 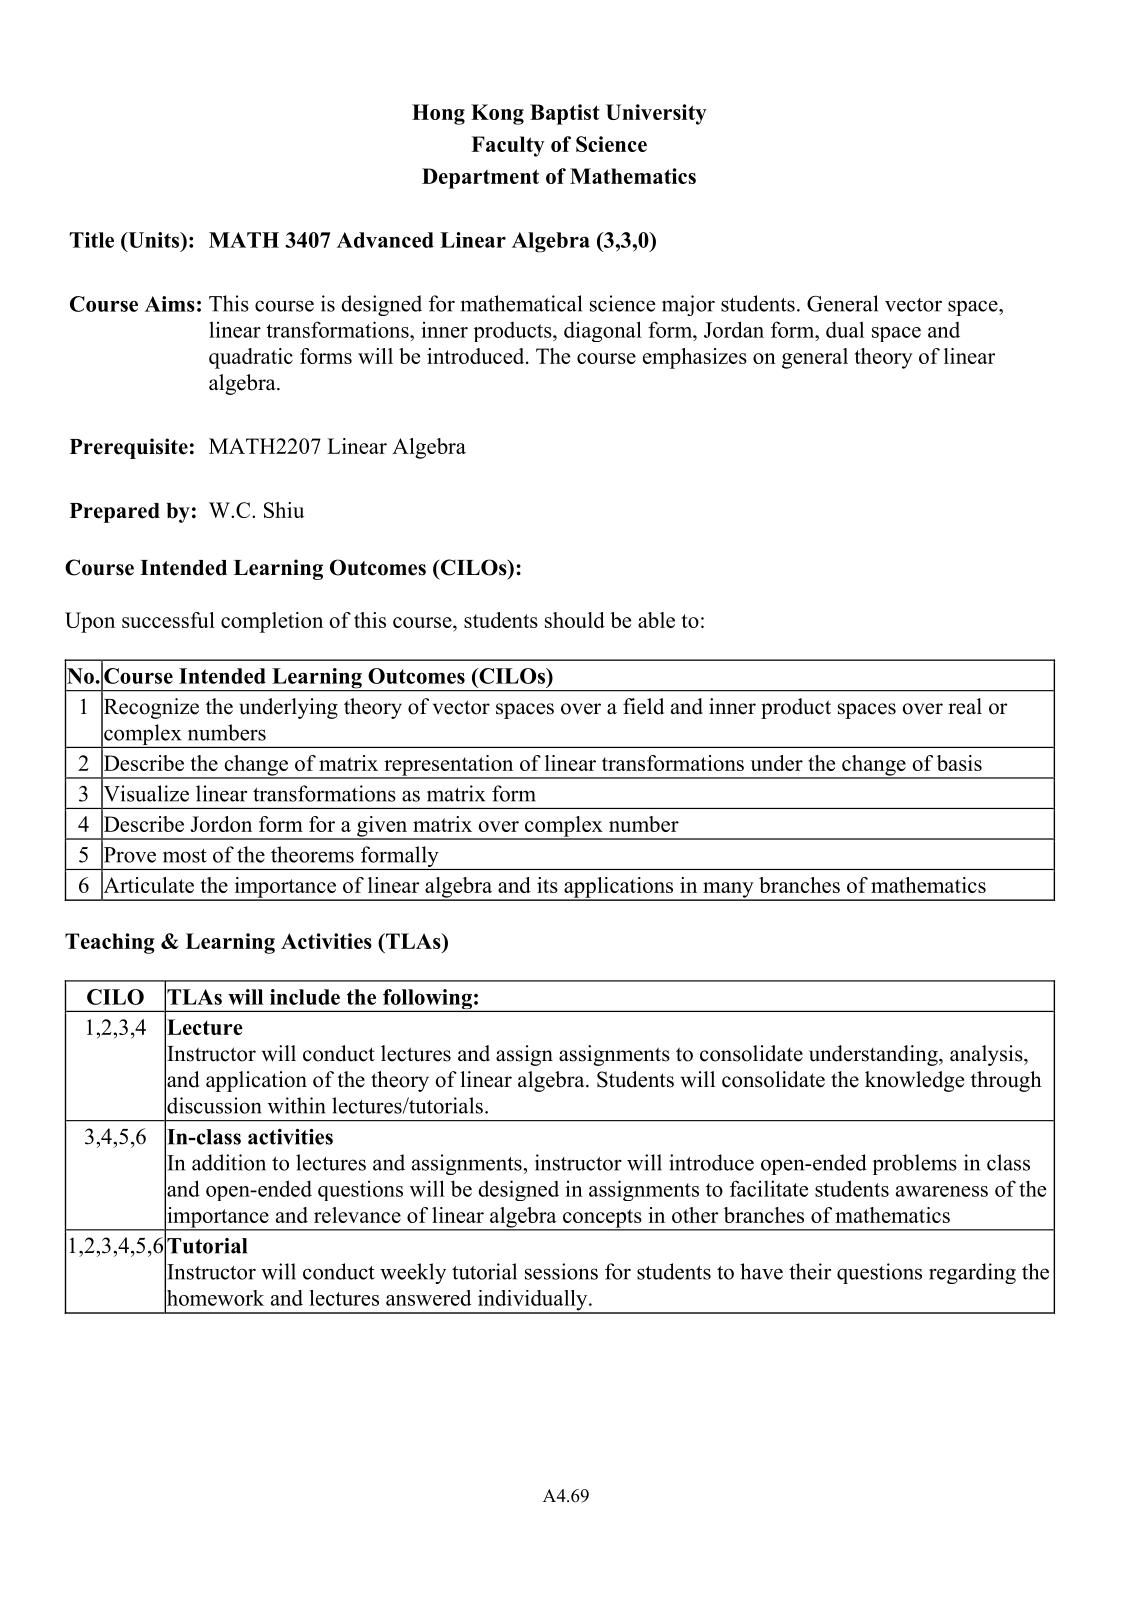 I want to click on Prepared, so click(x=115, y=513).
